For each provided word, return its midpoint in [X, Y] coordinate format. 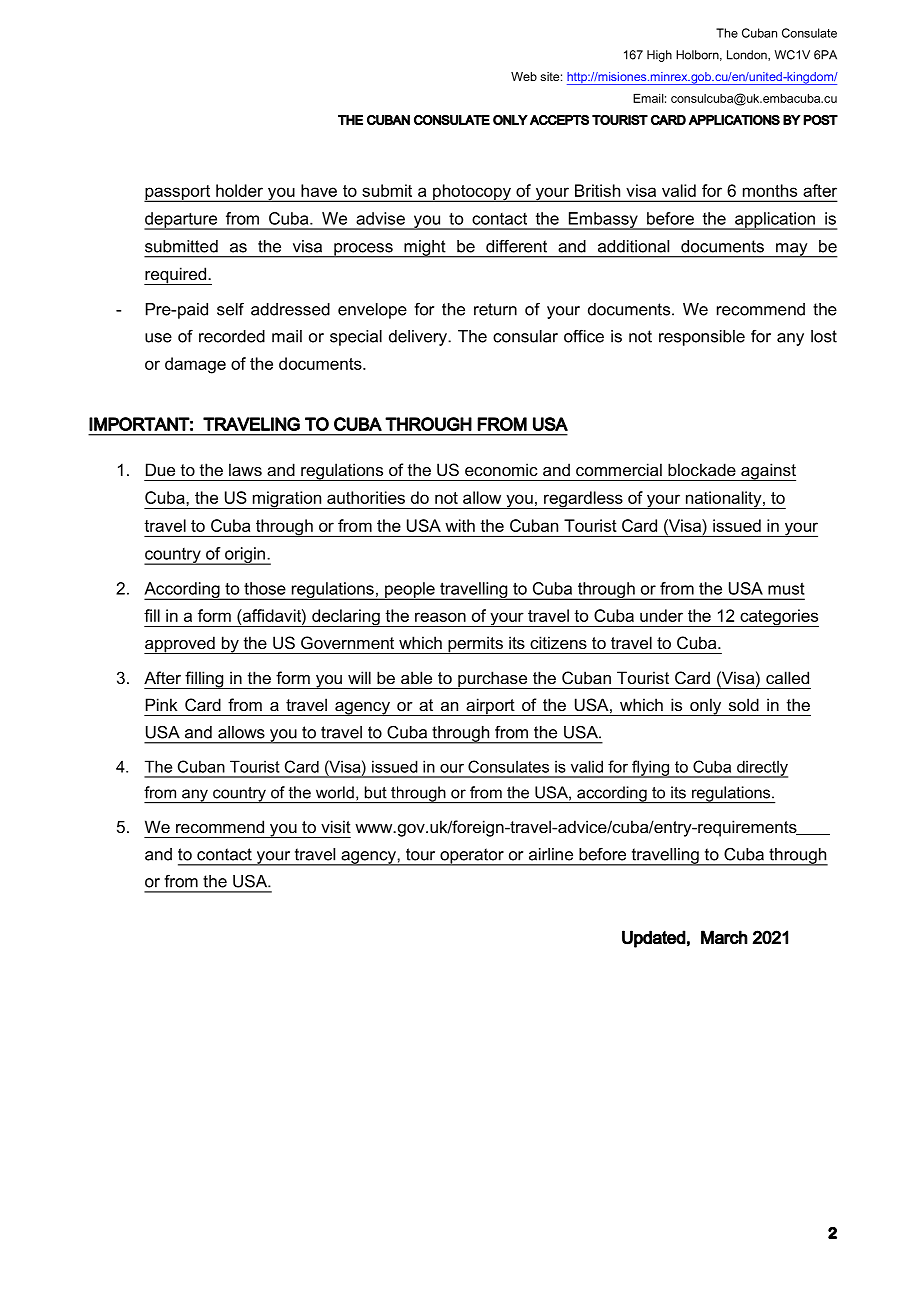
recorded [232, 336]
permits [475, 645]
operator [472, 857]
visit [336, 826]
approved [180, 645]
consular [525, 336]
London [748, 55]
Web [524, 76]
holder [239, 190]
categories [778, 618]
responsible [702, 338]
